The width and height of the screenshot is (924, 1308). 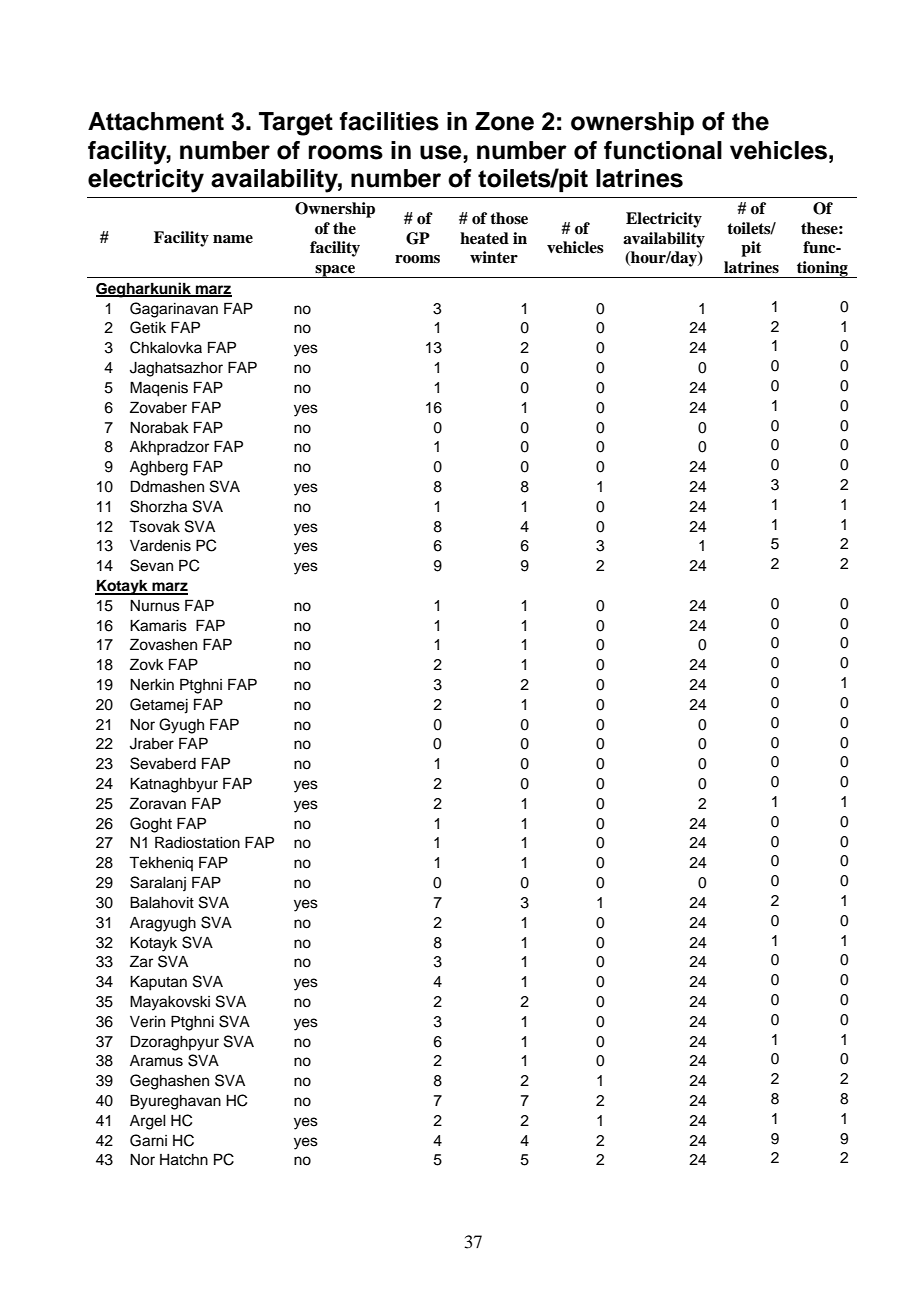 I want to click on Verin, so click(x=147, y=1022).
